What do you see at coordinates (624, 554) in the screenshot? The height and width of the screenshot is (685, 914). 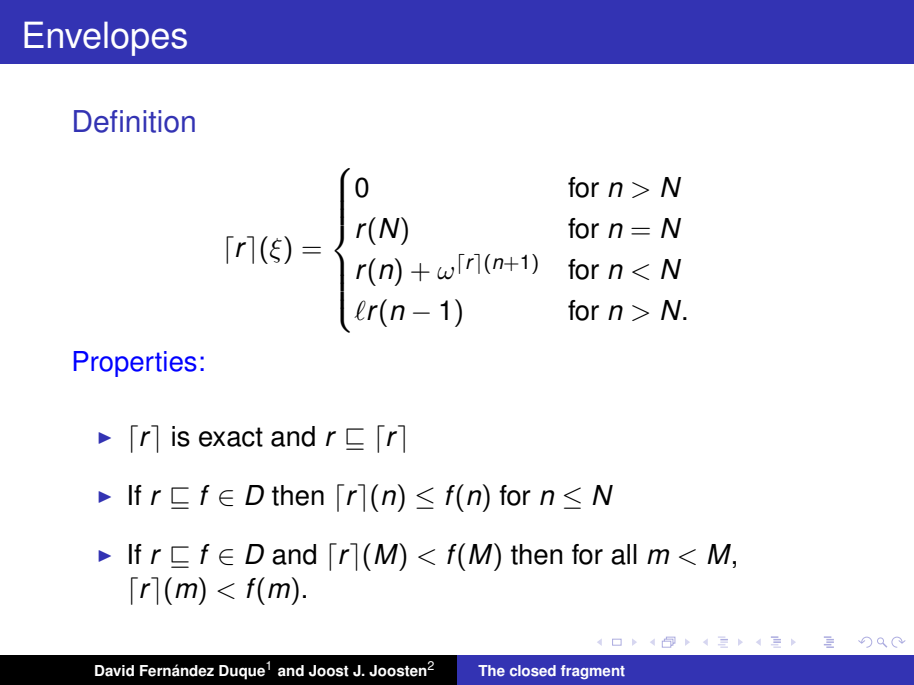 I see `all` at bounding box center [624, 554].
